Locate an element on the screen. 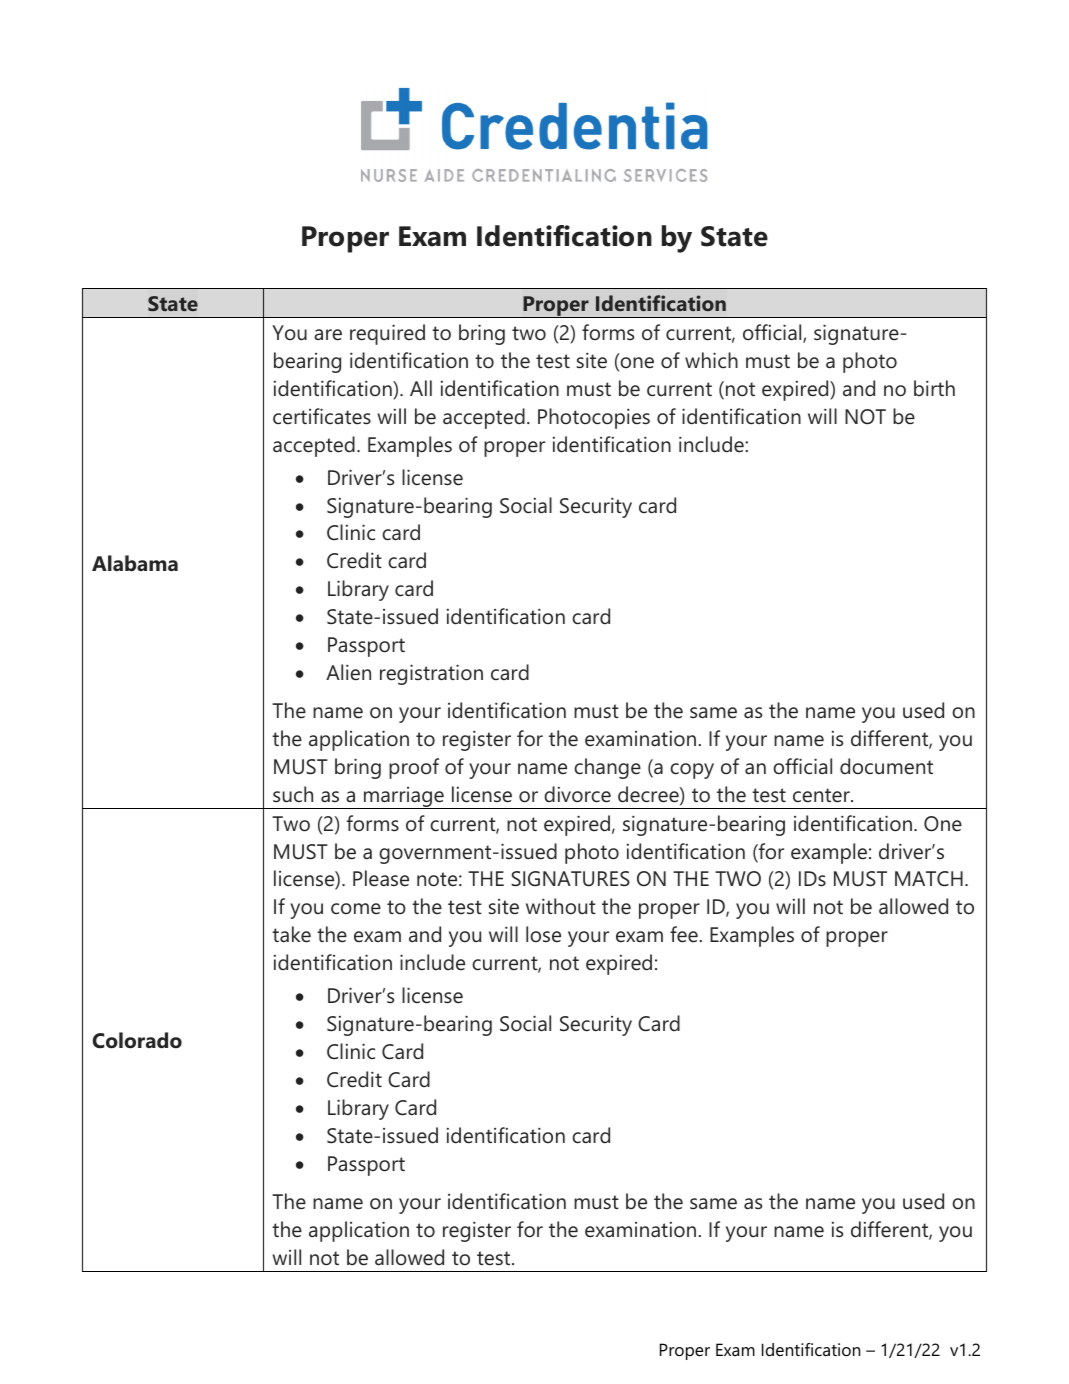  which is located at coordinates (711, 360).
